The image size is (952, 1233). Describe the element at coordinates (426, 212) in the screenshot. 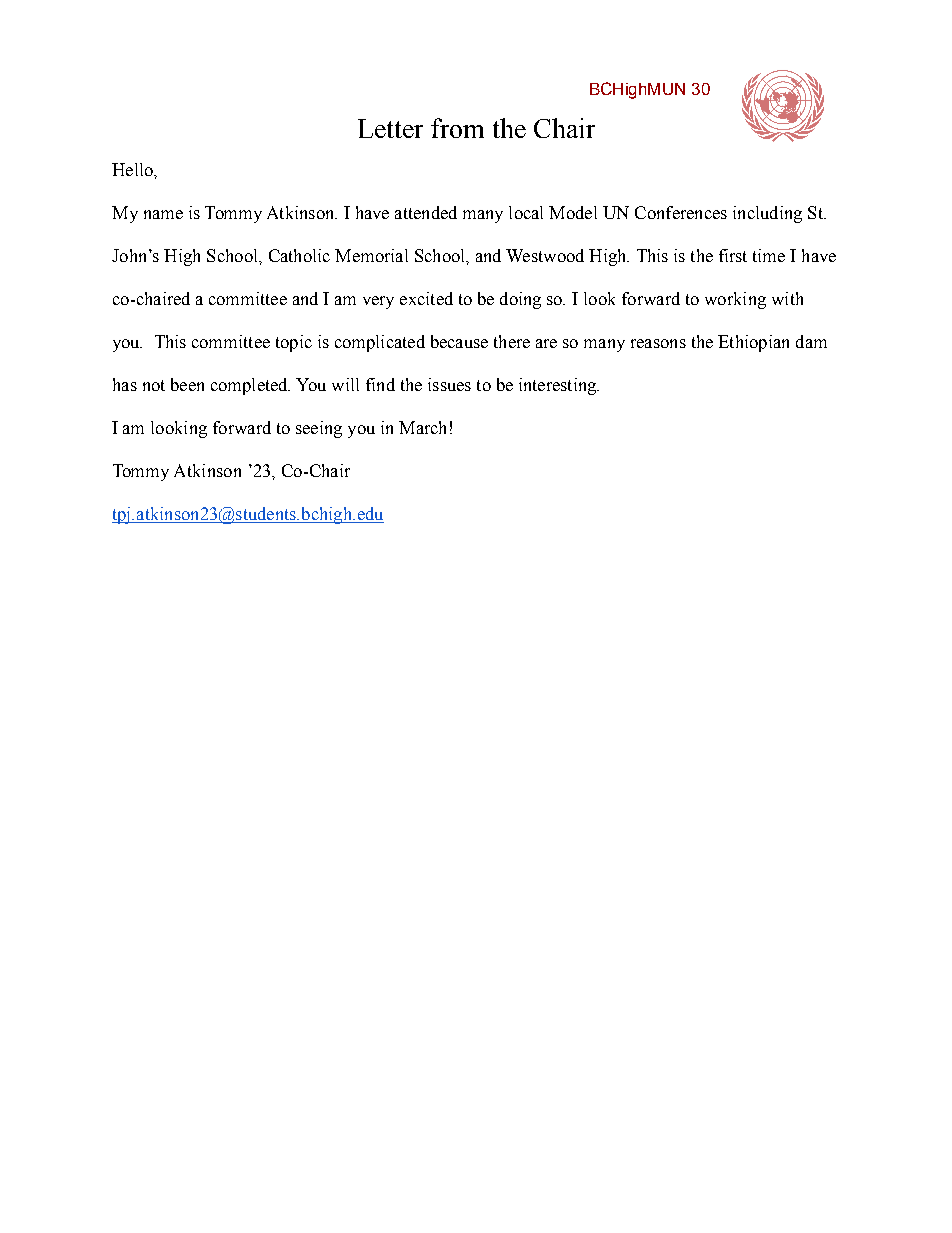

I see `attended` at that location.
